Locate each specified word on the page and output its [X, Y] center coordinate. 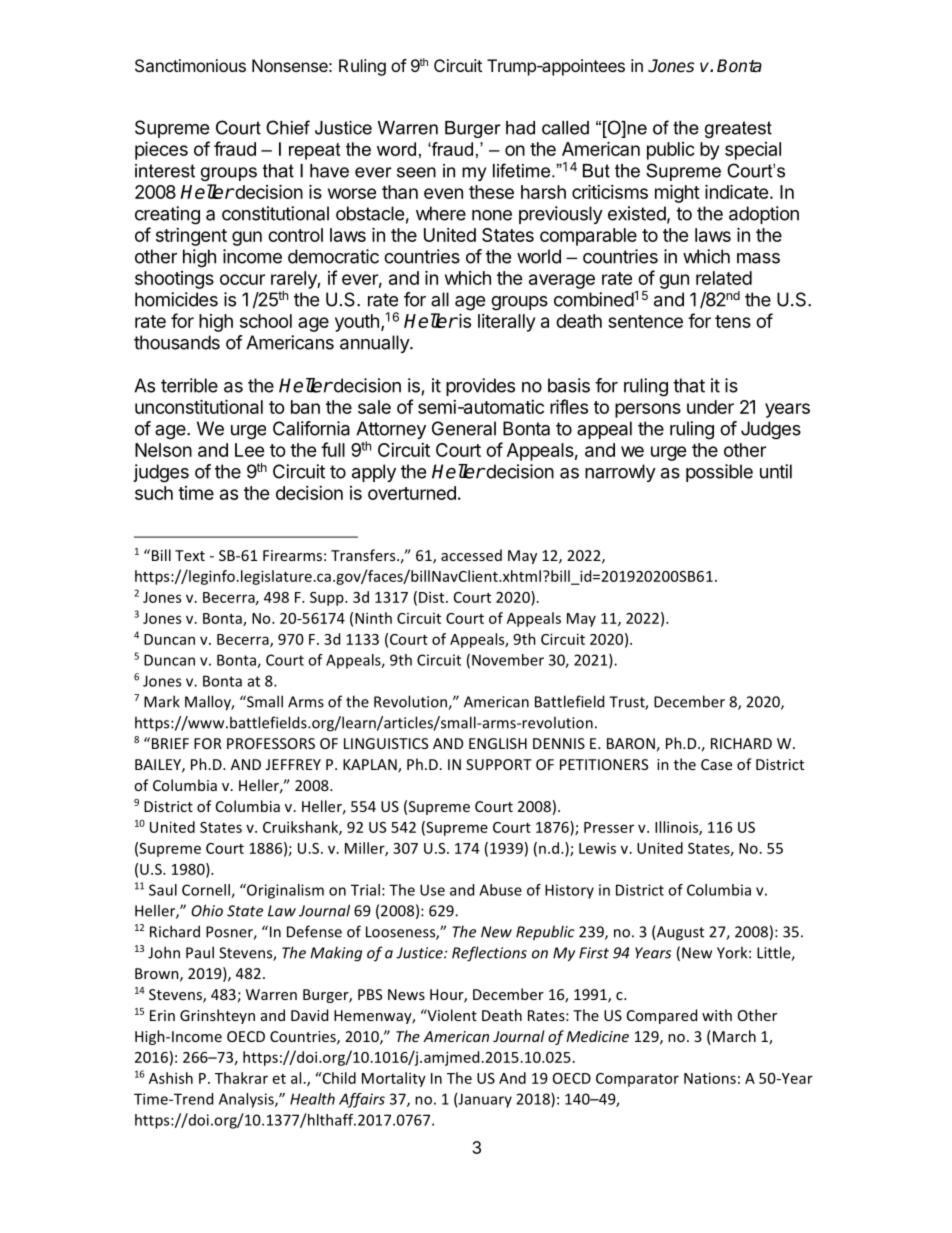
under [710, 407]
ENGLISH [498, 743]
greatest [738, 129]
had [520, 128]
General [464, 428]
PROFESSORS [271, 743]
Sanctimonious [190, 65]
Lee [250, 450]
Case [716, 764]
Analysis [247, 1100]
